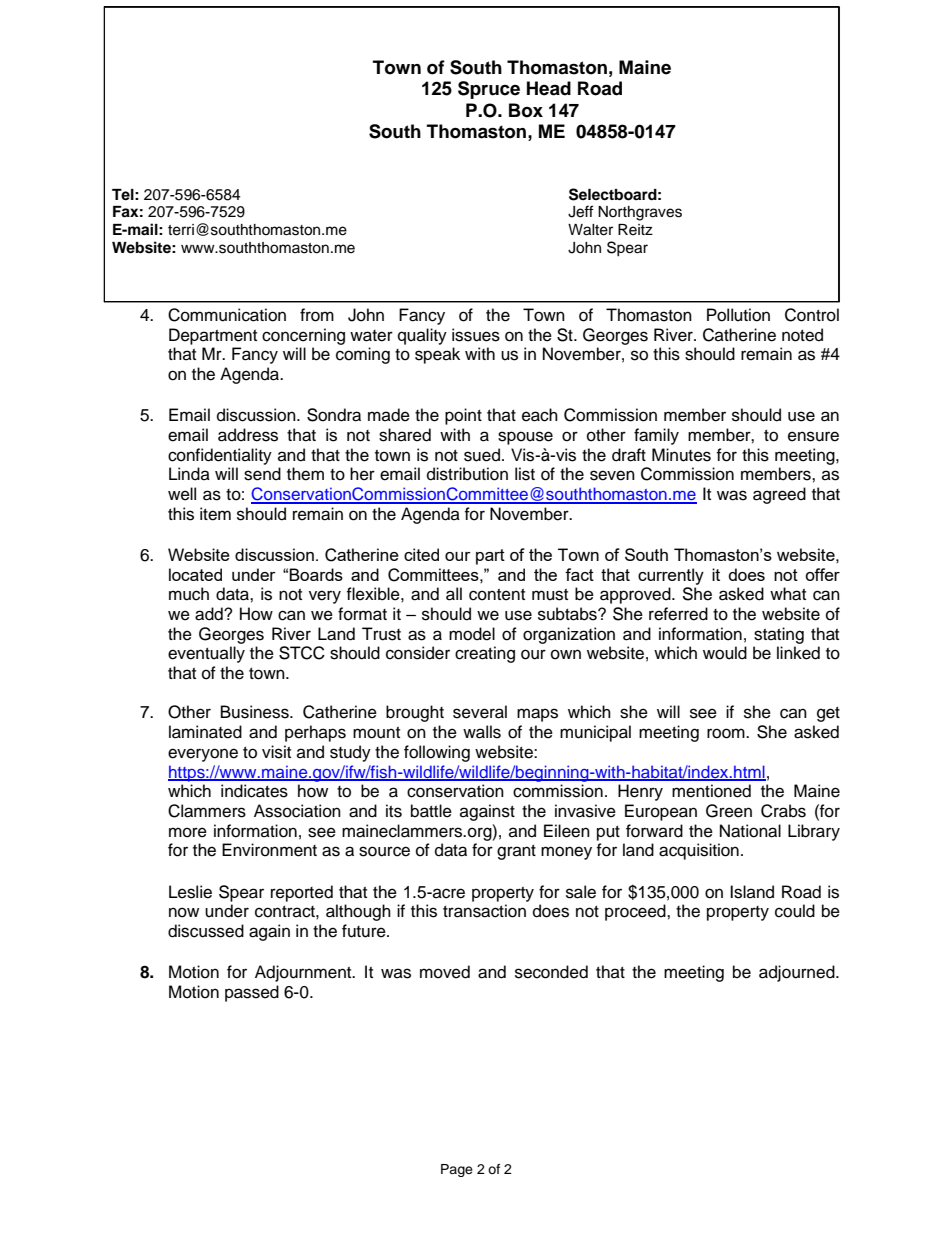  Describe the element at coordinates (262, 474) in the screenshot. I see `send` at that location.
